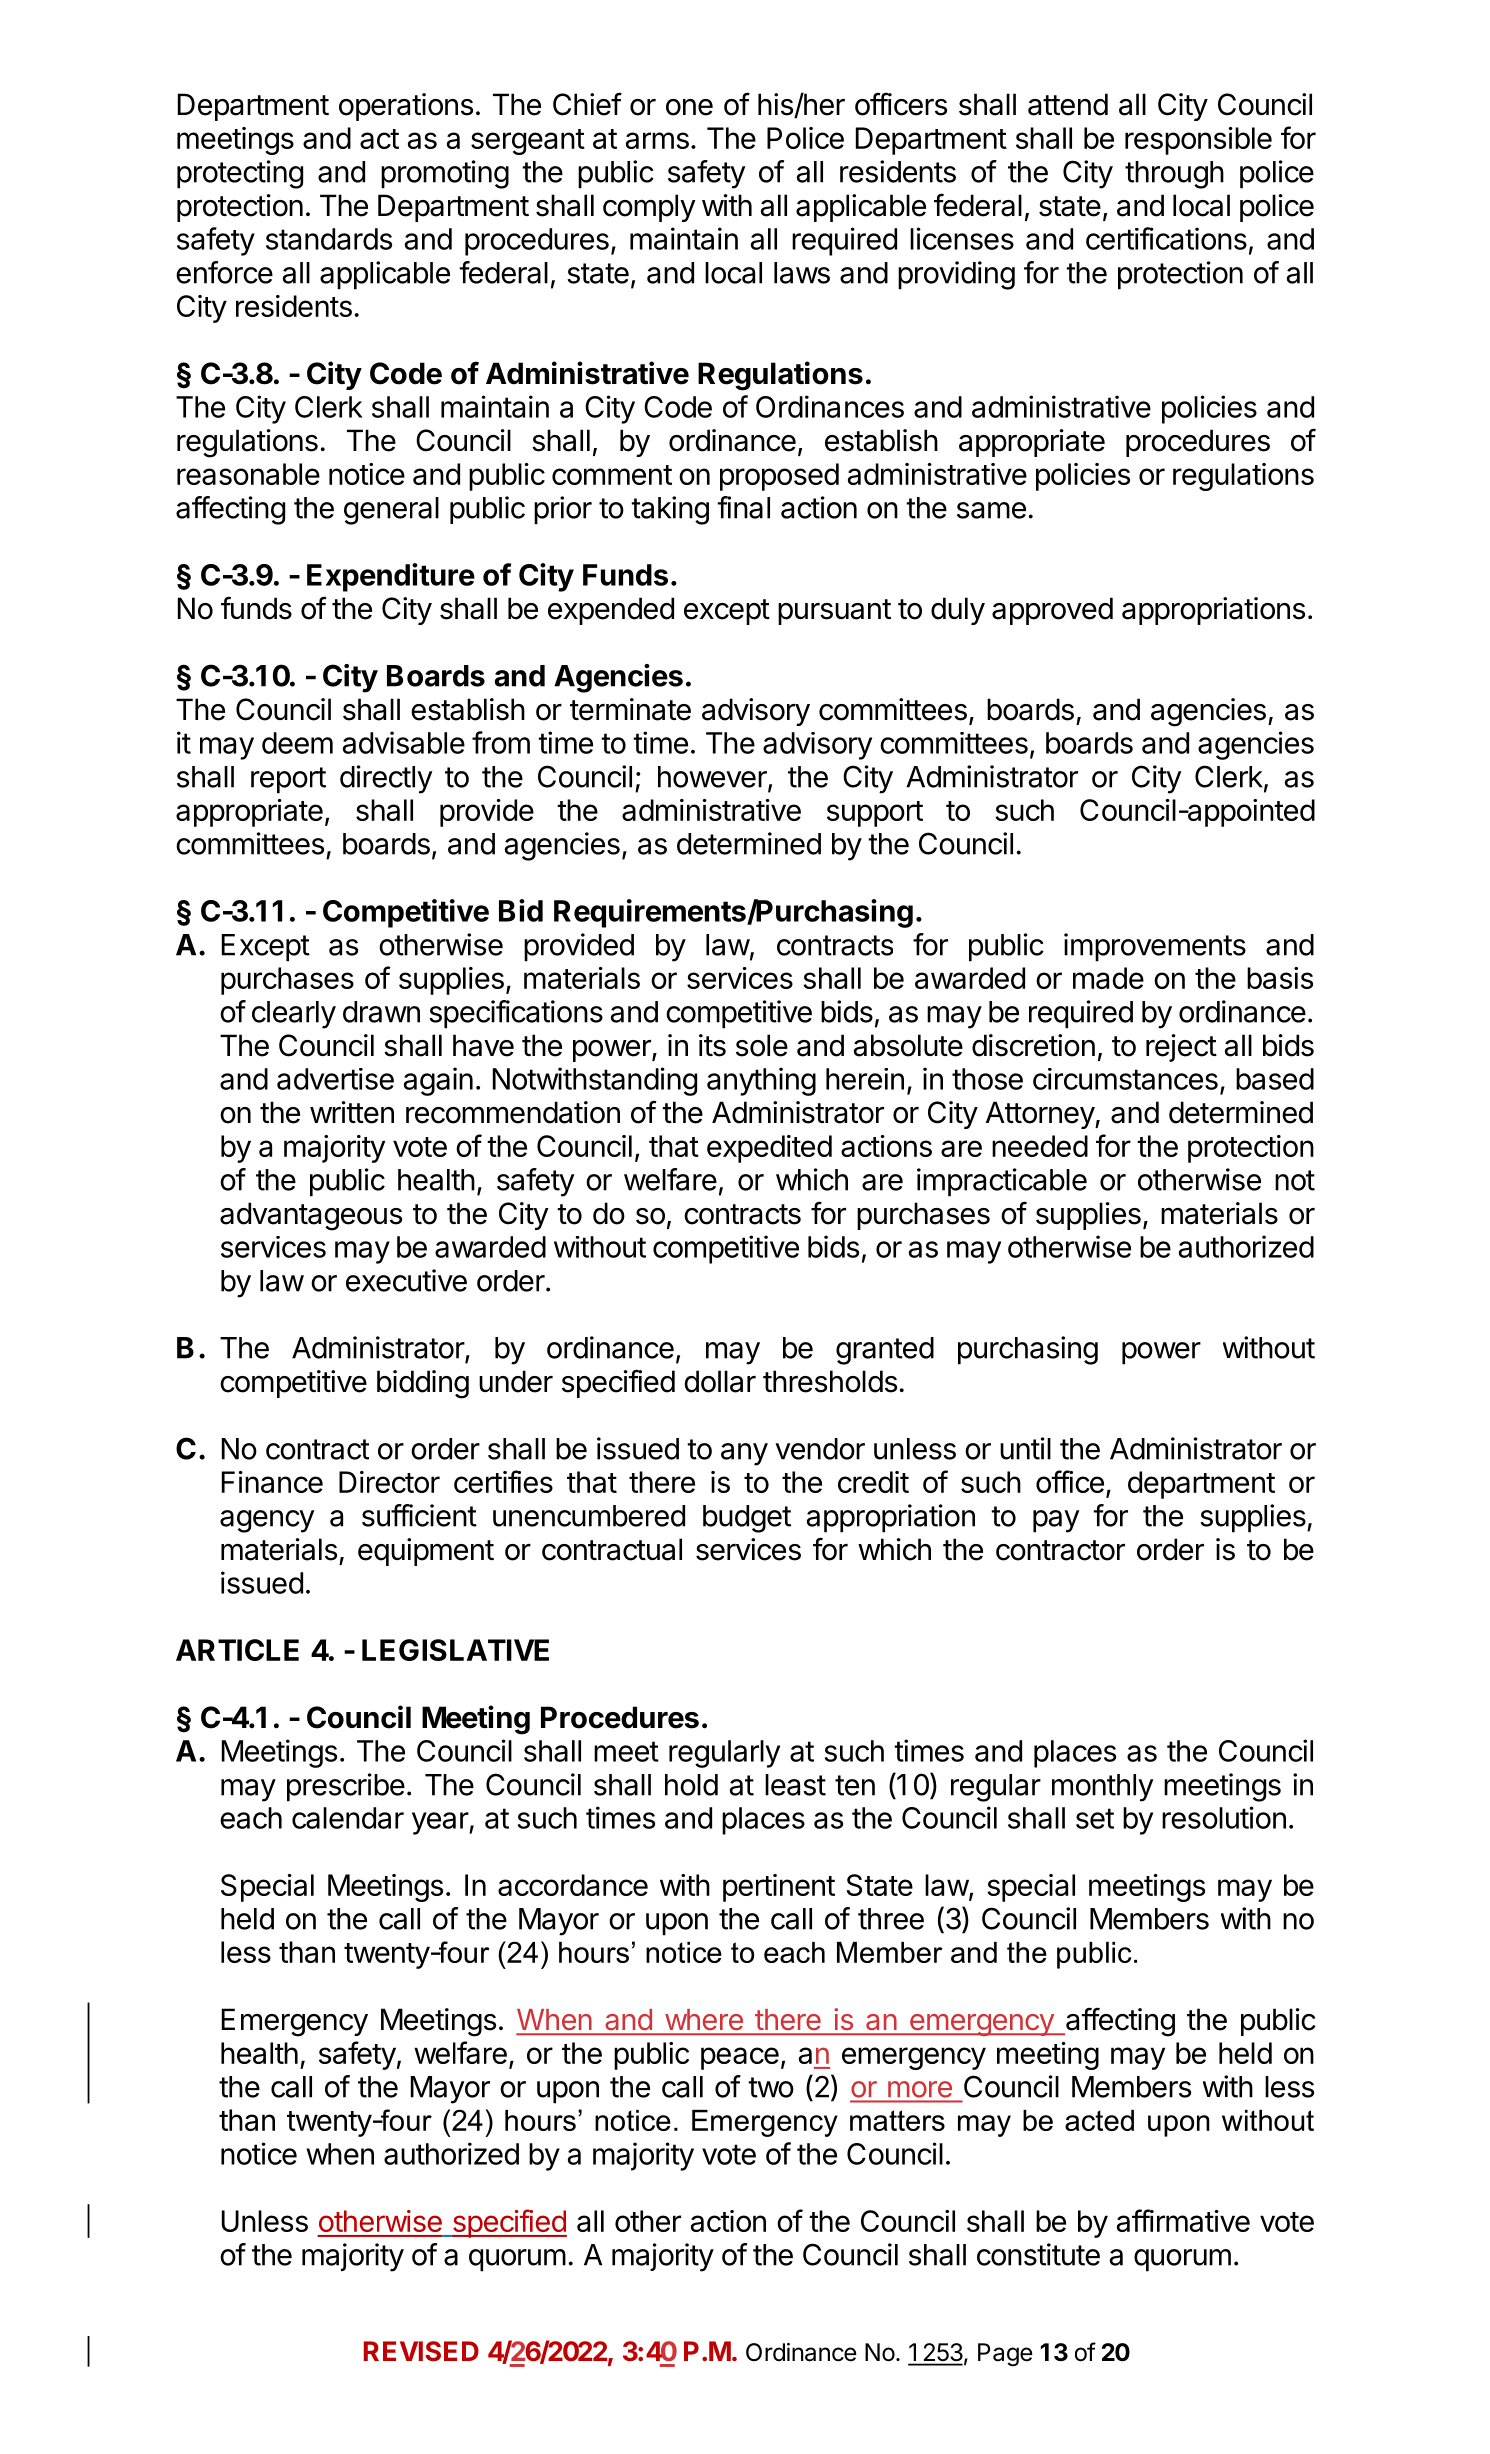 The width and height of the document is (1490, 2454). Describe the element at coordinates (386, 779) in the document. I see `directly` at that location.
